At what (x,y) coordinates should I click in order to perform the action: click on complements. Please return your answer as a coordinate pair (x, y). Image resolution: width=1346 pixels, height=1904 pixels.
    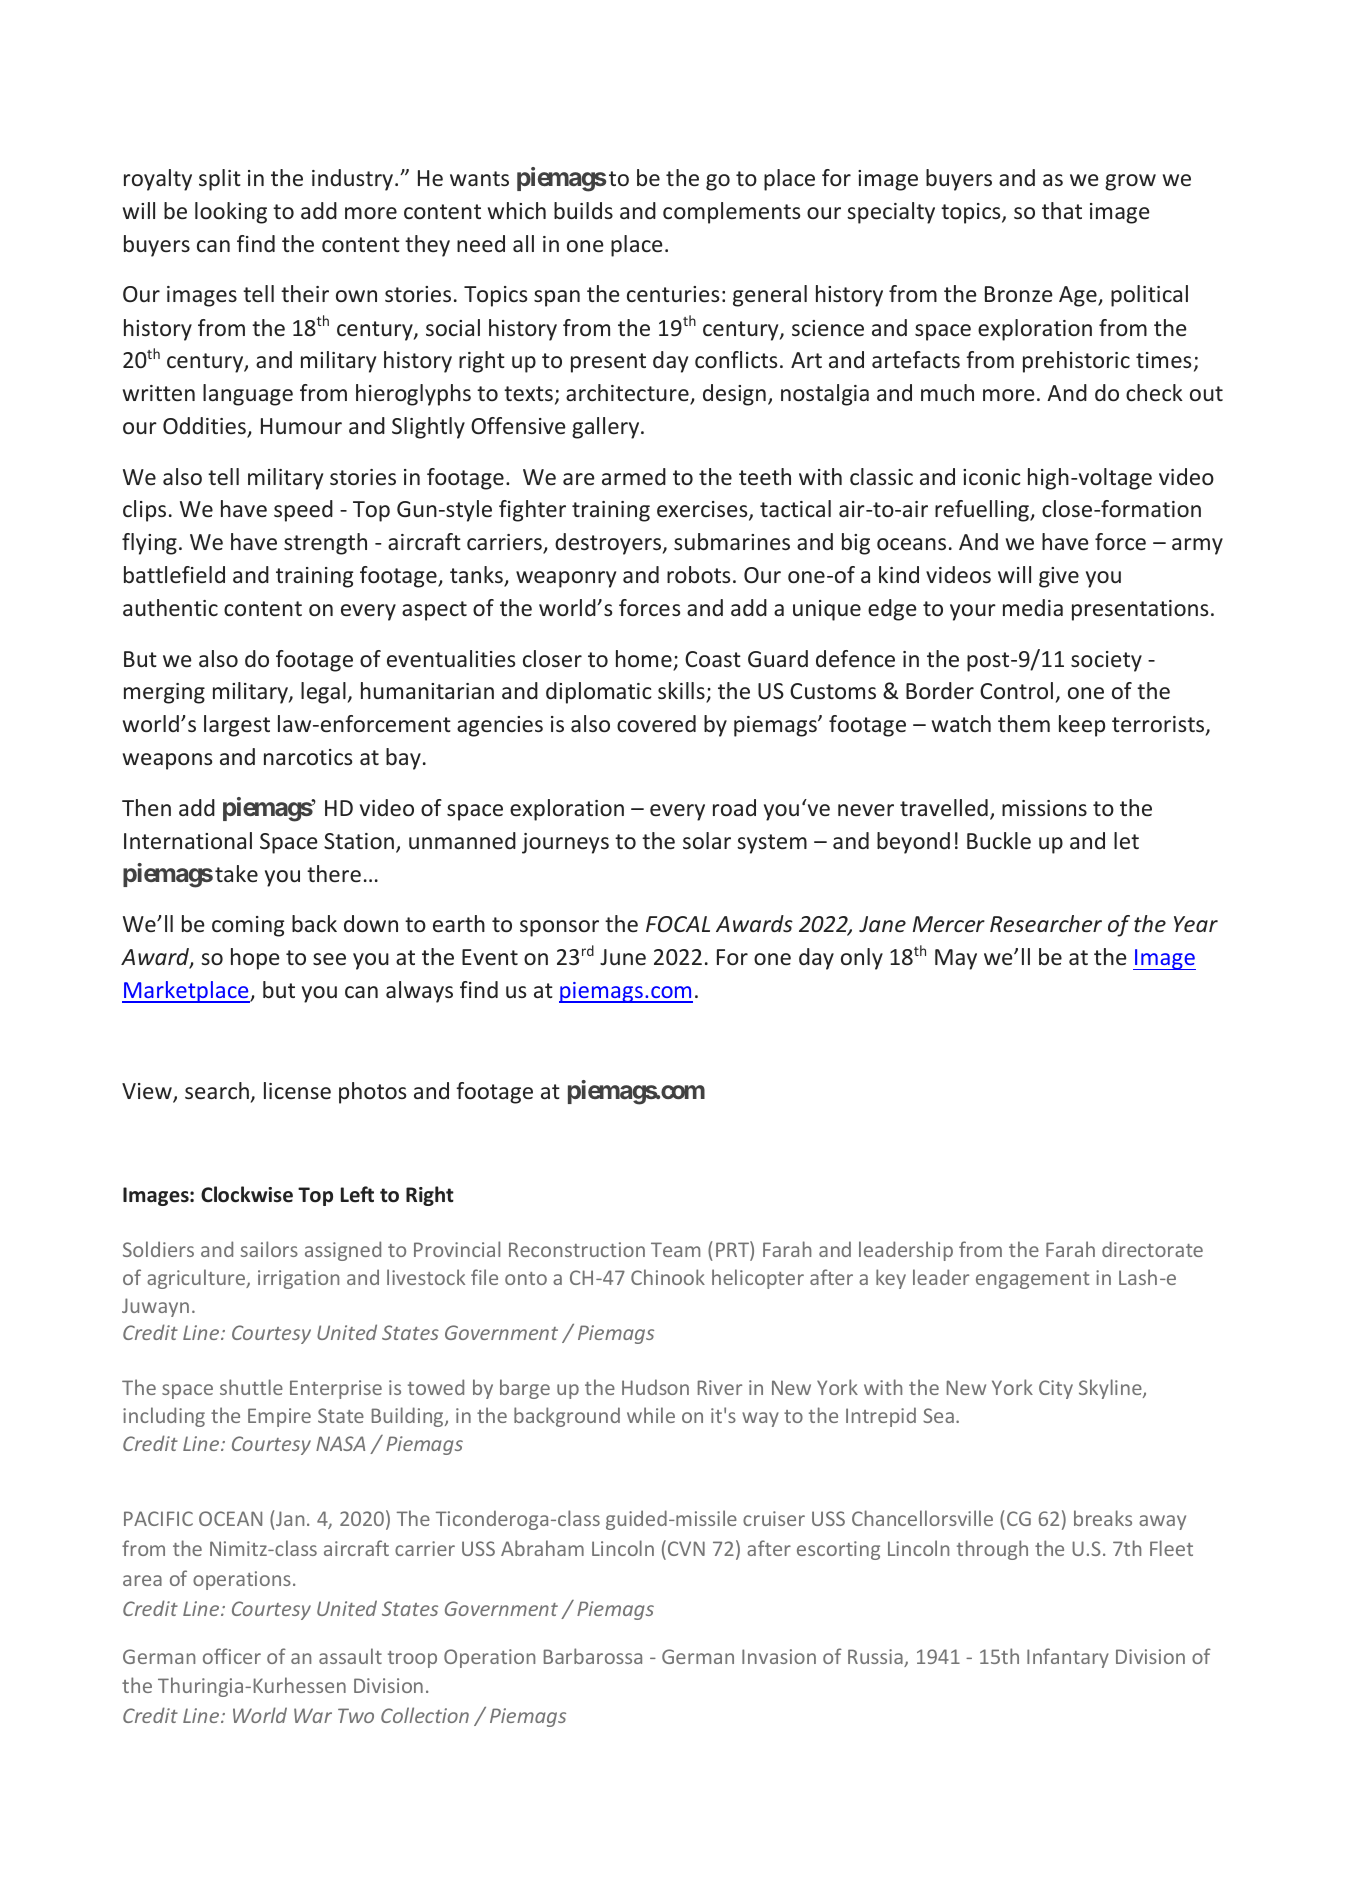
    Looking at the image, I should click on (731, 213).
